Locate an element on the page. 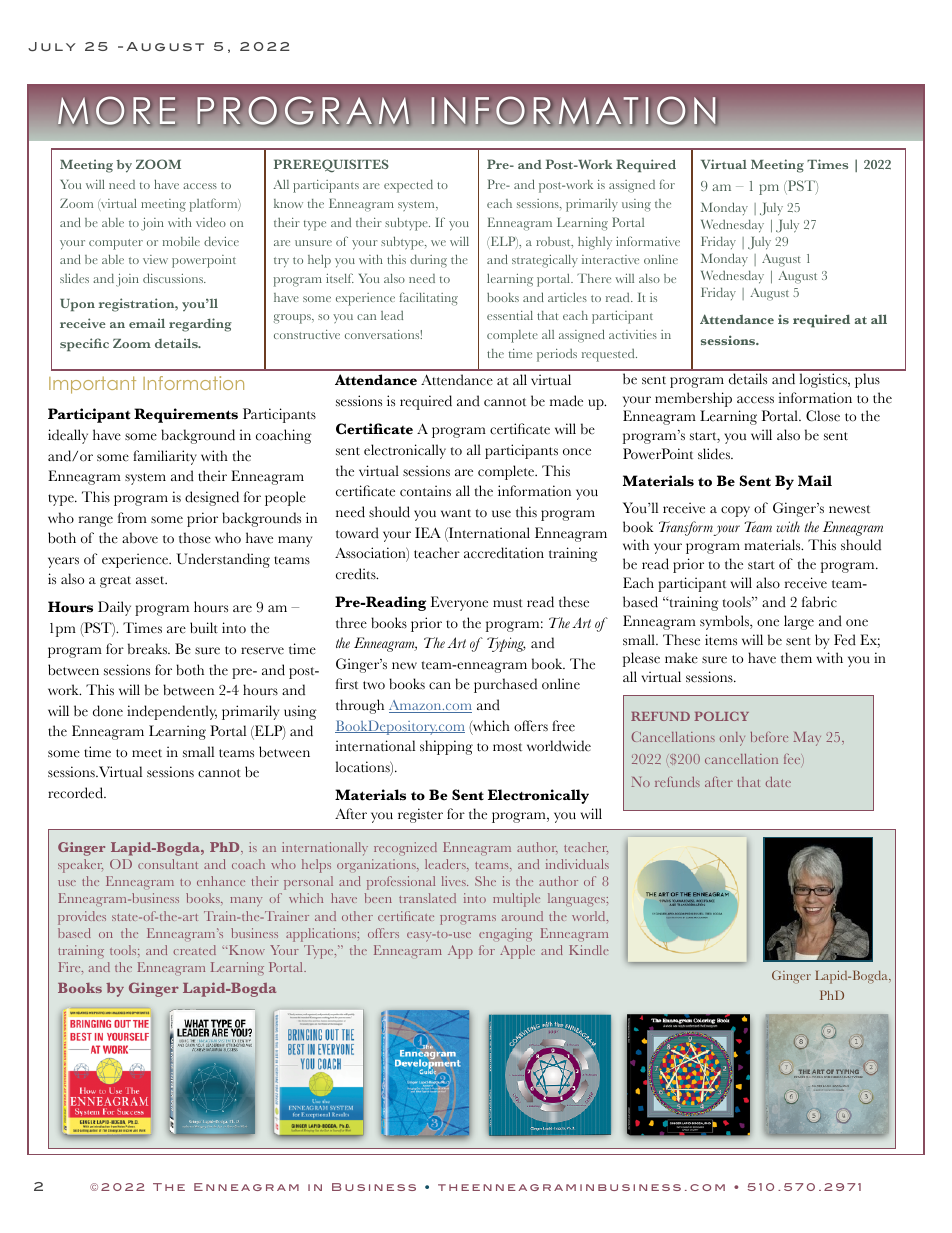  facilitating is located at coordinates (429, 299).
